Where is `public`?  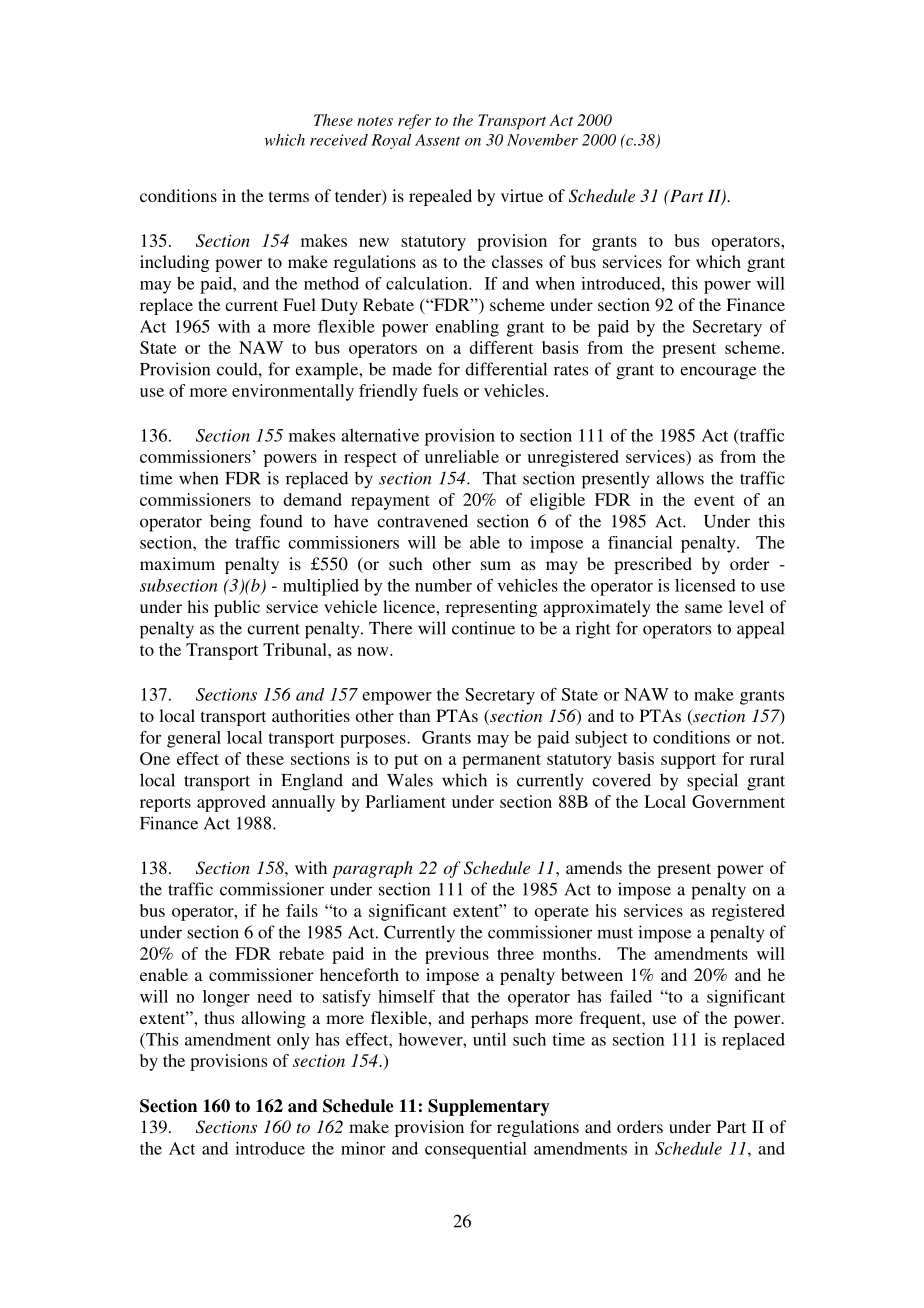
public is located at coordinates (237, 608).
